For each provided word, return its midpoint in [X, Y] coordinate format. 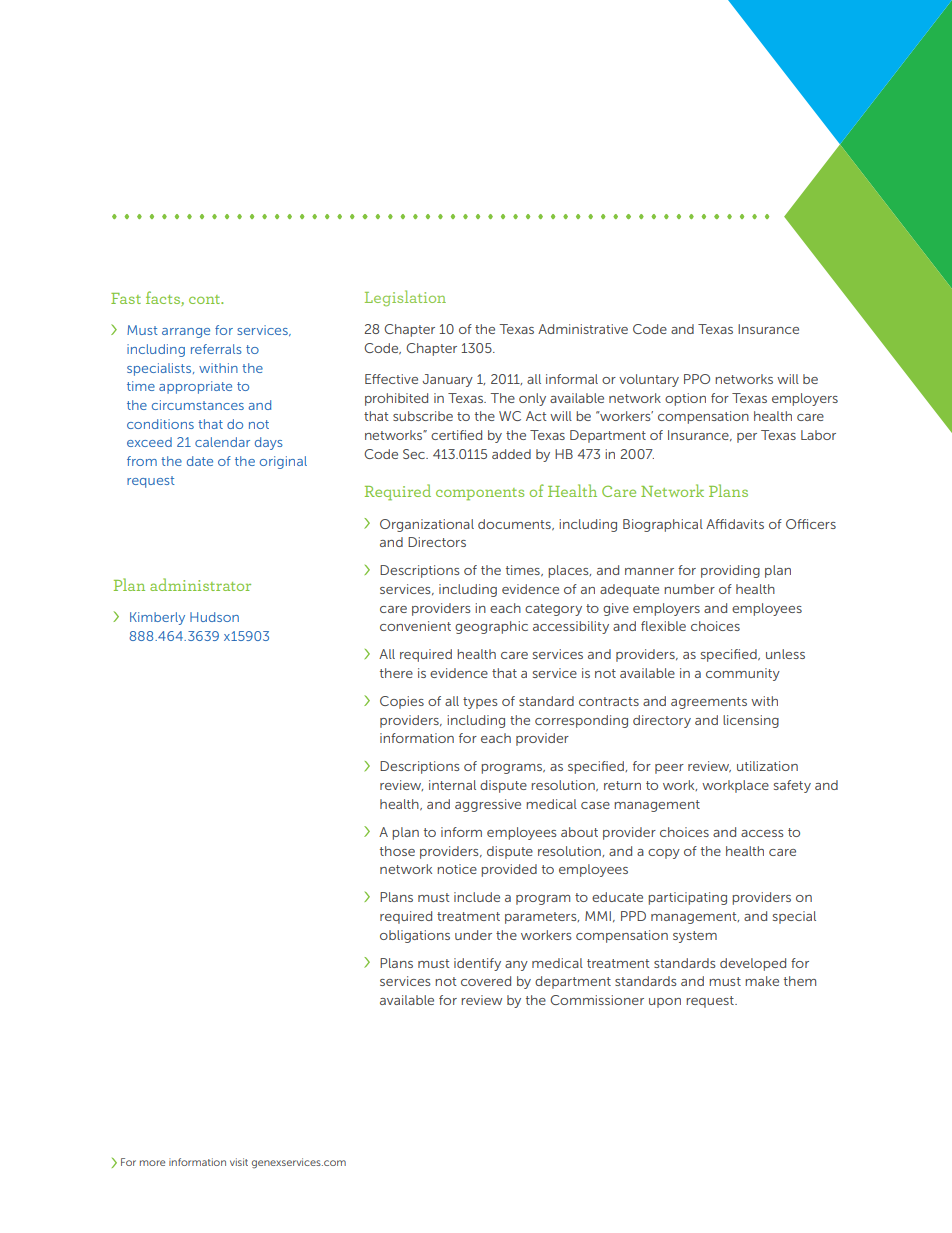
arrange [186, 333]
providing [730, 571]
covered [486, 981]
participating [687, 898]
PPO [697, 379]
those [397, 851]
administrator [200, 584]
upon [665, 1003]
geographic [491, 627]
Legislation [405, 298]
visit [239, 1162]
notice [457, 869]
